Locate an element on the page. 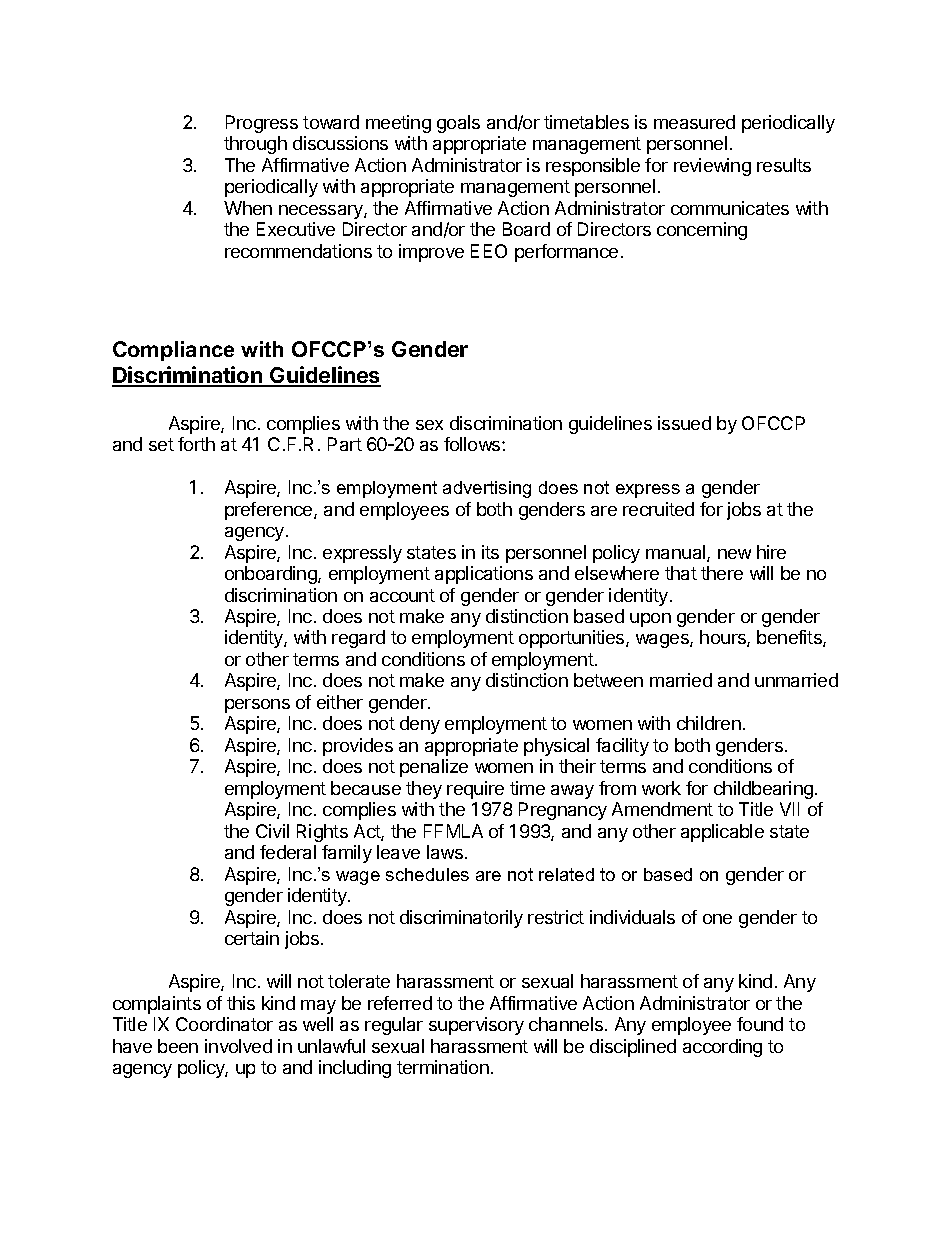 This image has height=1233, width=952. goals is located at coordinates (458, 124).
